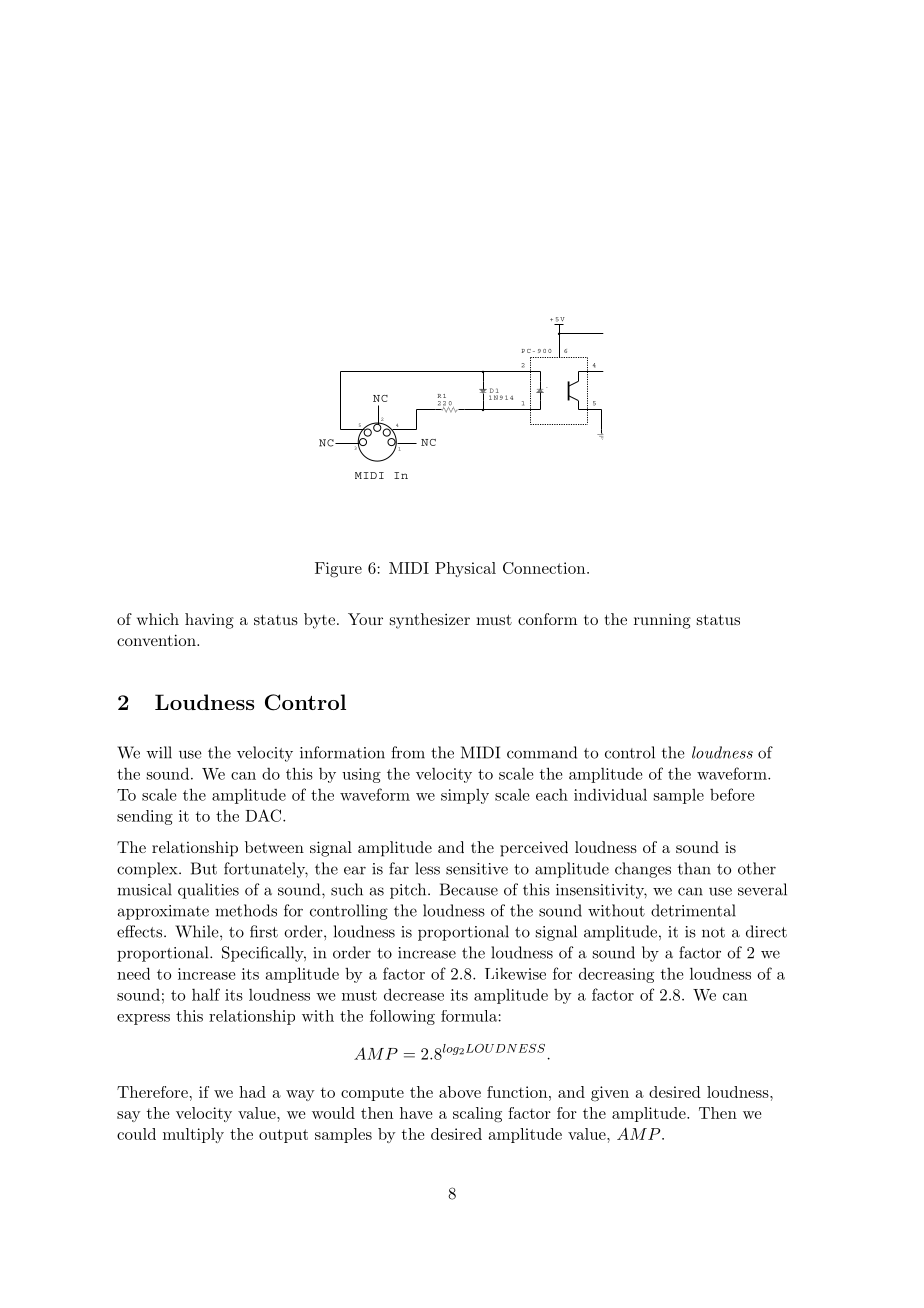  What do you see at coordinates (694, 868) in the screenshot?
I see `than` at bounding box center [694, 868].
